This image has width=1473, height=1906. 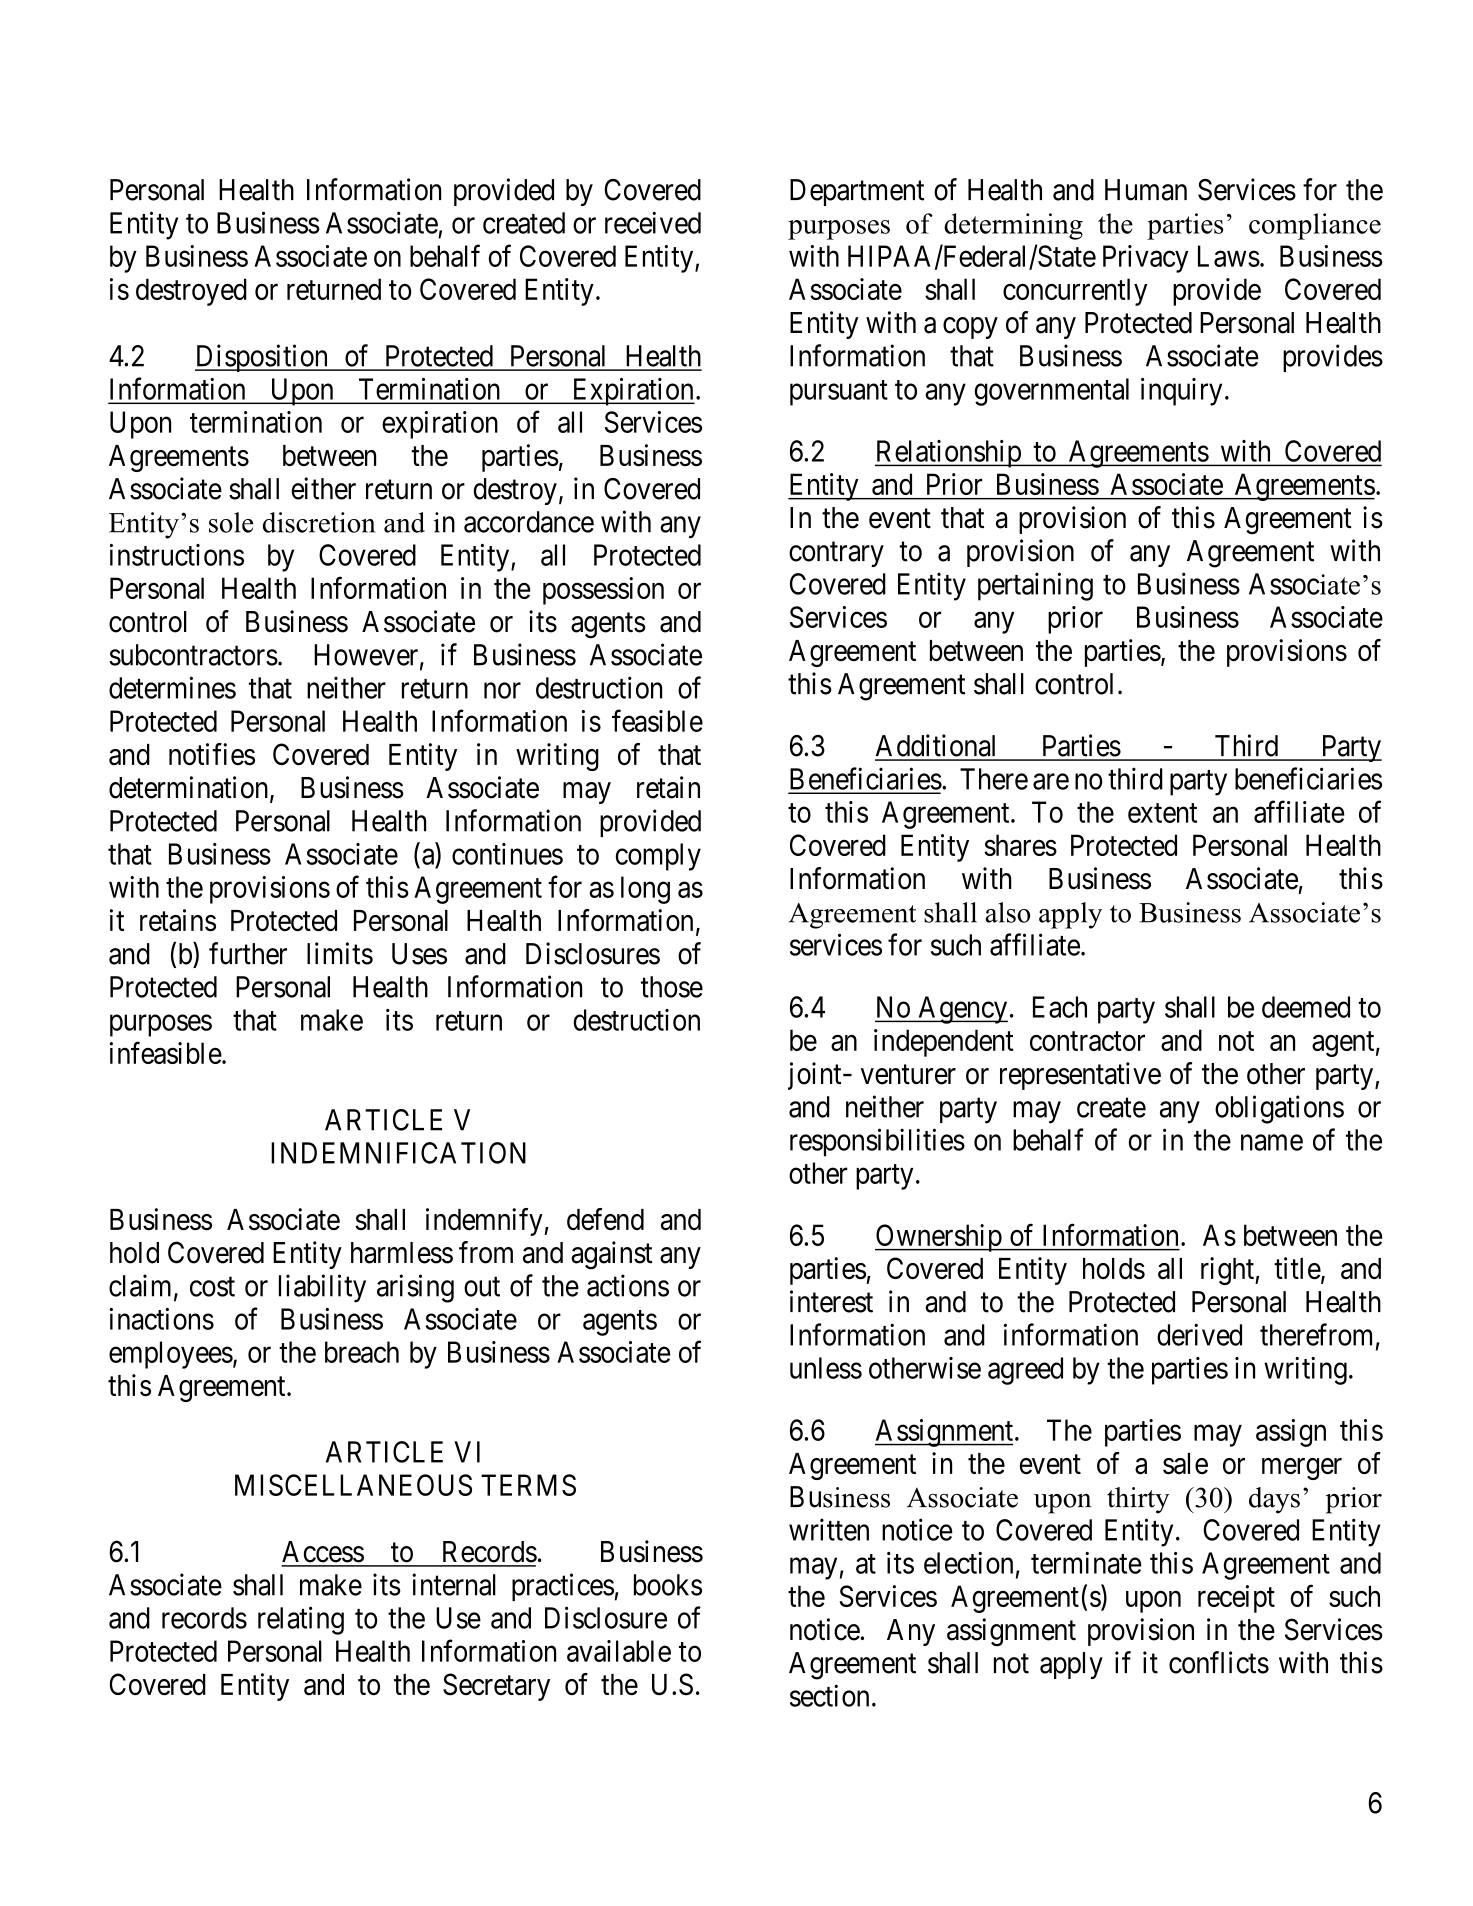 I want to click on contrary, so click(x=836, y=554).
